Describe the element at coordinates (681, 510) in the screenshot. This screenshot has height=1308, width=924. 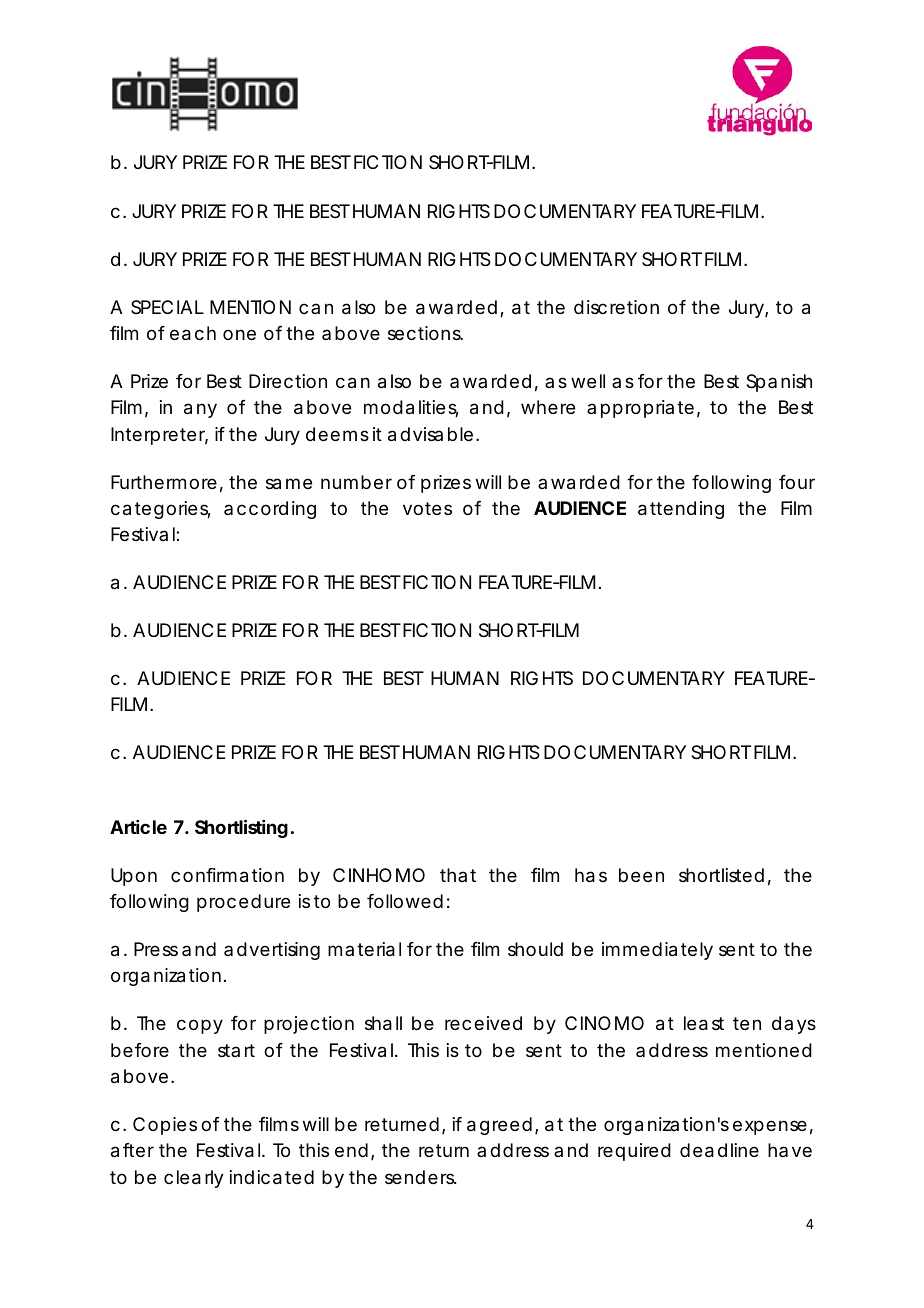
I see `attending` at that location.
